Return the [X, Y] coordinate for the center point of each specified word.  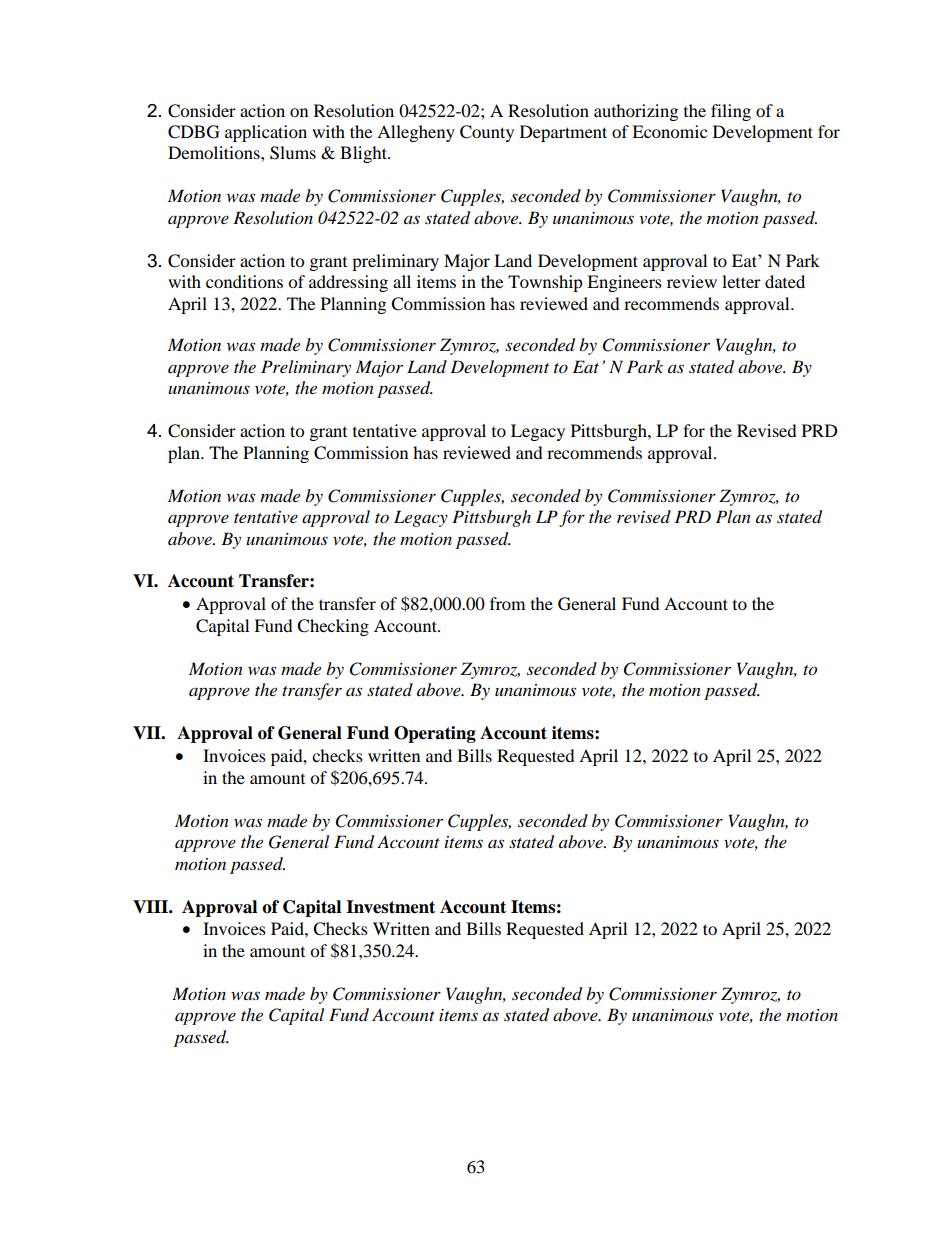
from [507, 603]
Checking [333, 627]
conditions [244, 281]
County [487, 133]
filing [731, 112]
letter [741, 281]
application [266, 133]
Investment [390, 907]
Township [545, 283]
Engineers [624, 283]
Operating [435, 734]
